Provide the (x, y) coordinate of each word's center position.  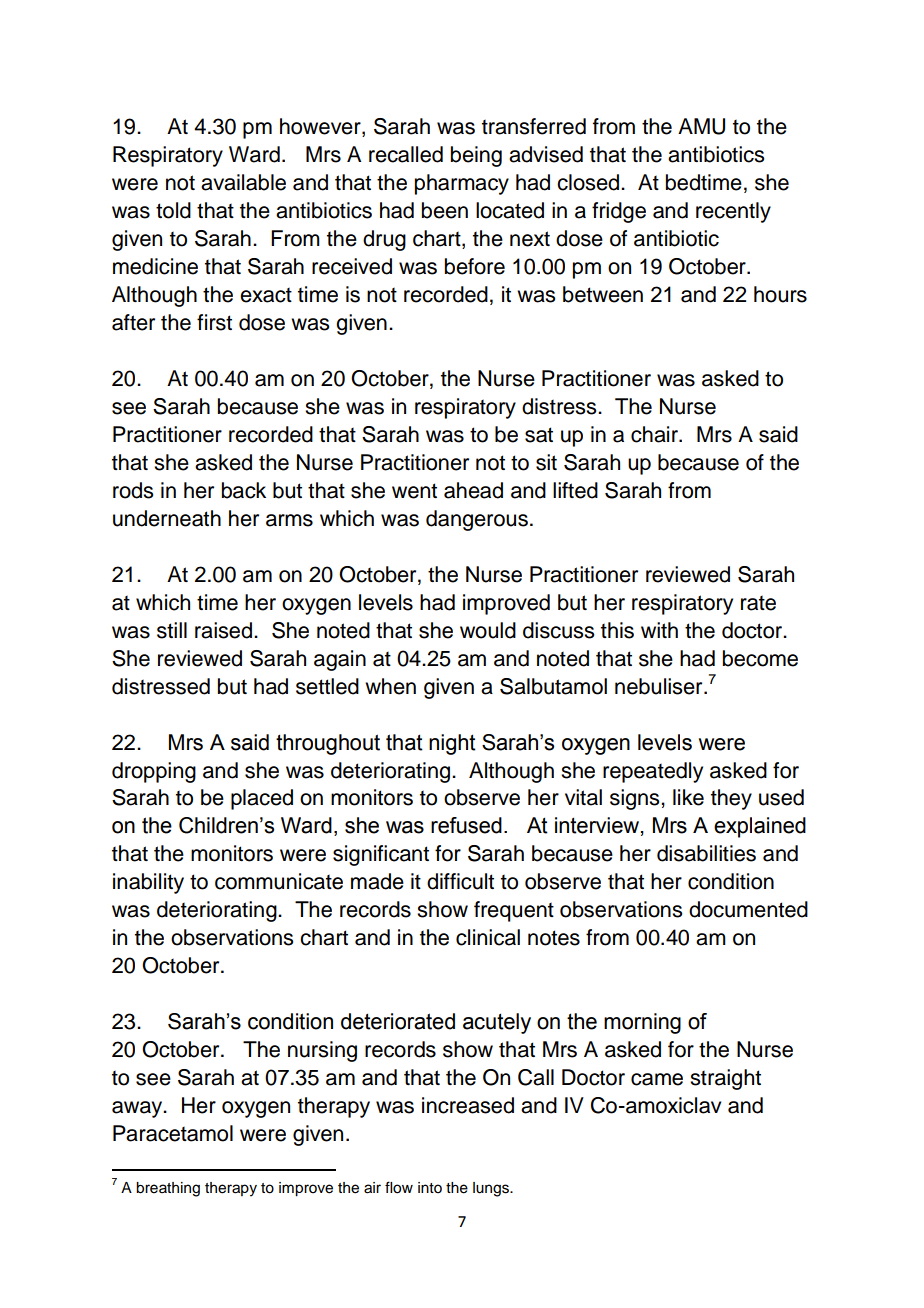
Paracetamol (173, 1133)
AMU (701, 126)
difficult (460, 881)
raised (223, 630)
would (488, 630)
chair (655, 434)
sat (539, 435)
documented (748, 909)
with (659, 630)
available (243, 182)
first (214, 322)
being (476, 156)
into (430, 1188)
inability (148, 883)
